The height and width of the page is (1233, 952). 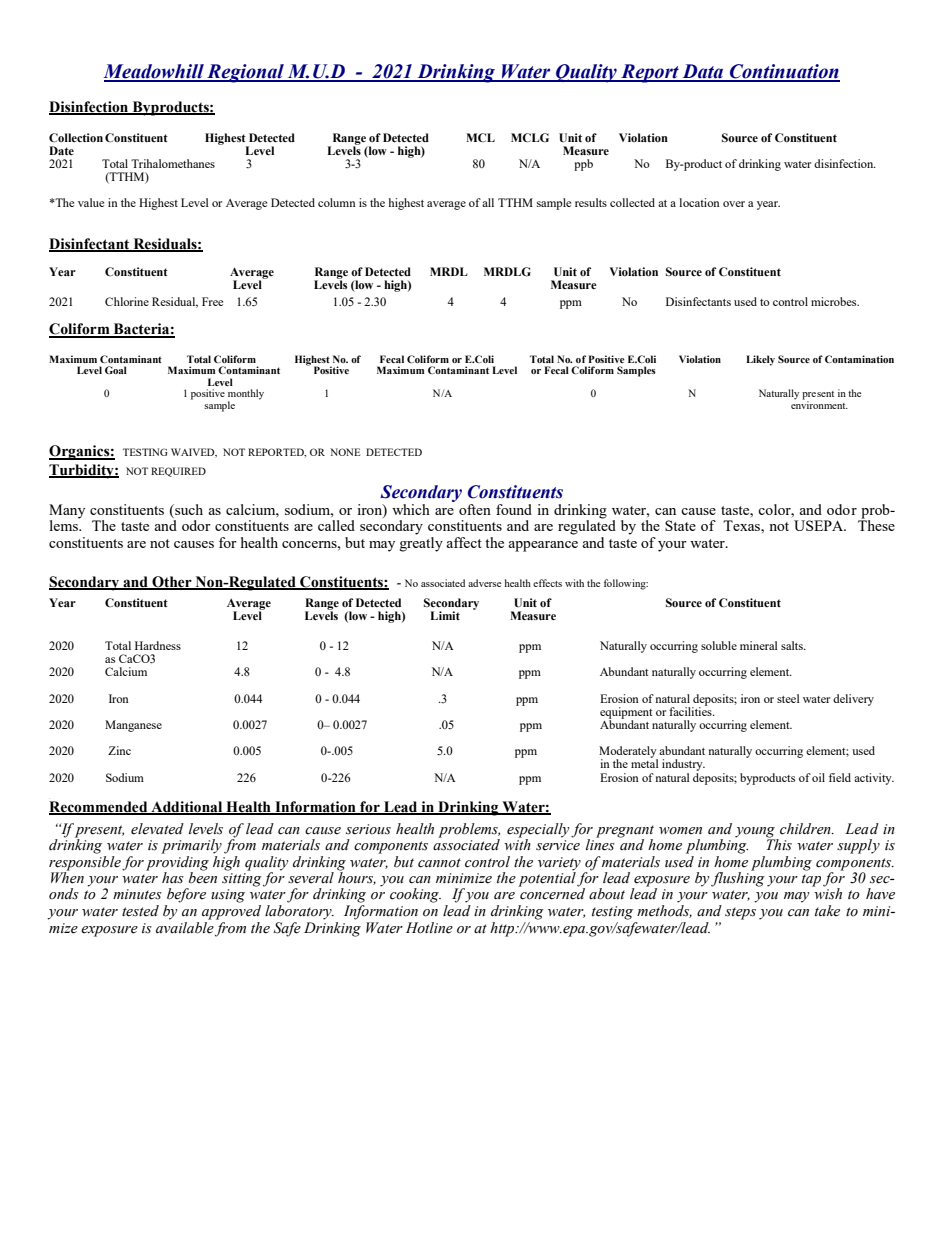 What do you see at coordinates (140, 911) in the page?
I see `tested` at bounding box center [140, 911].
